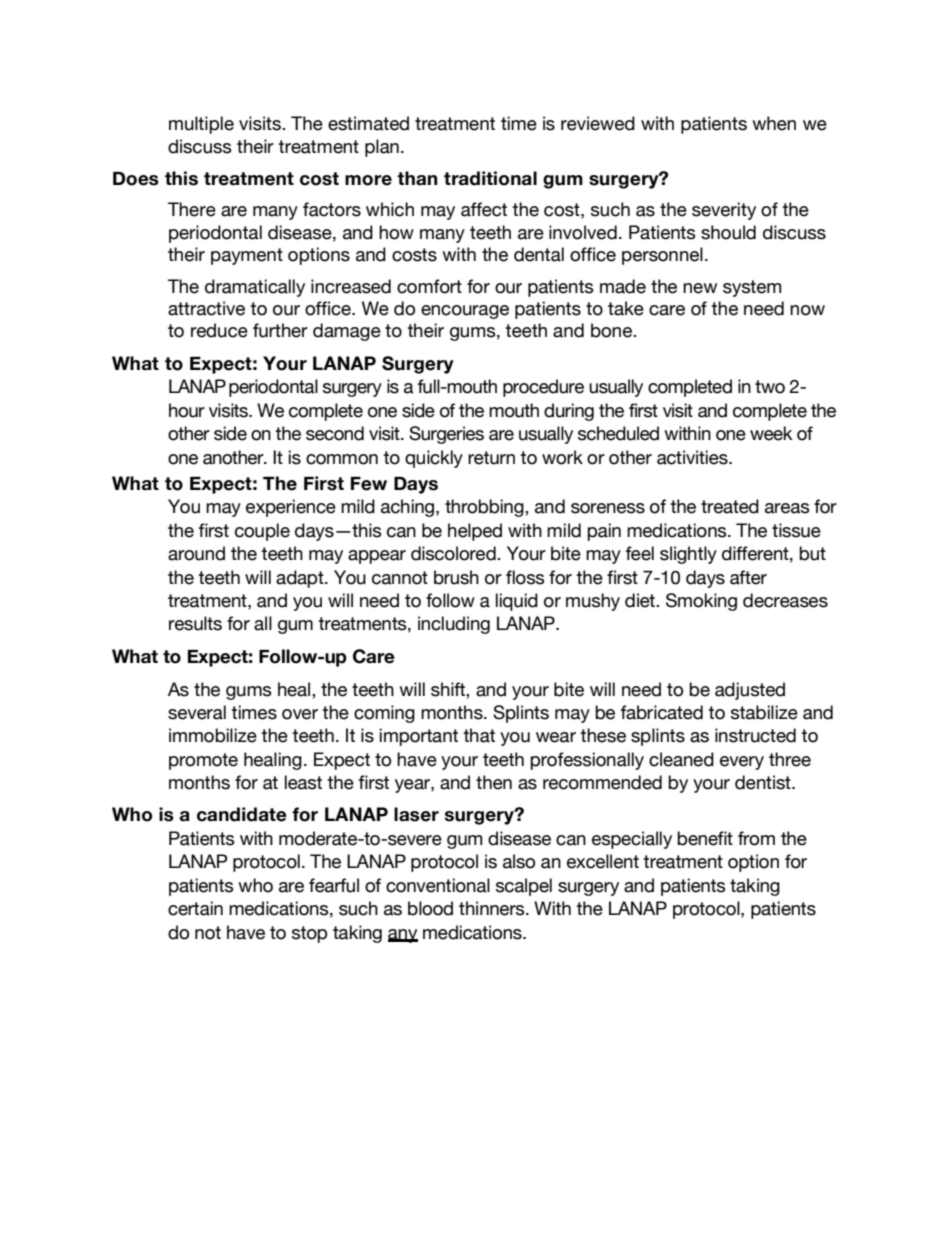  I want to click on traditional, so click(490, 178).
